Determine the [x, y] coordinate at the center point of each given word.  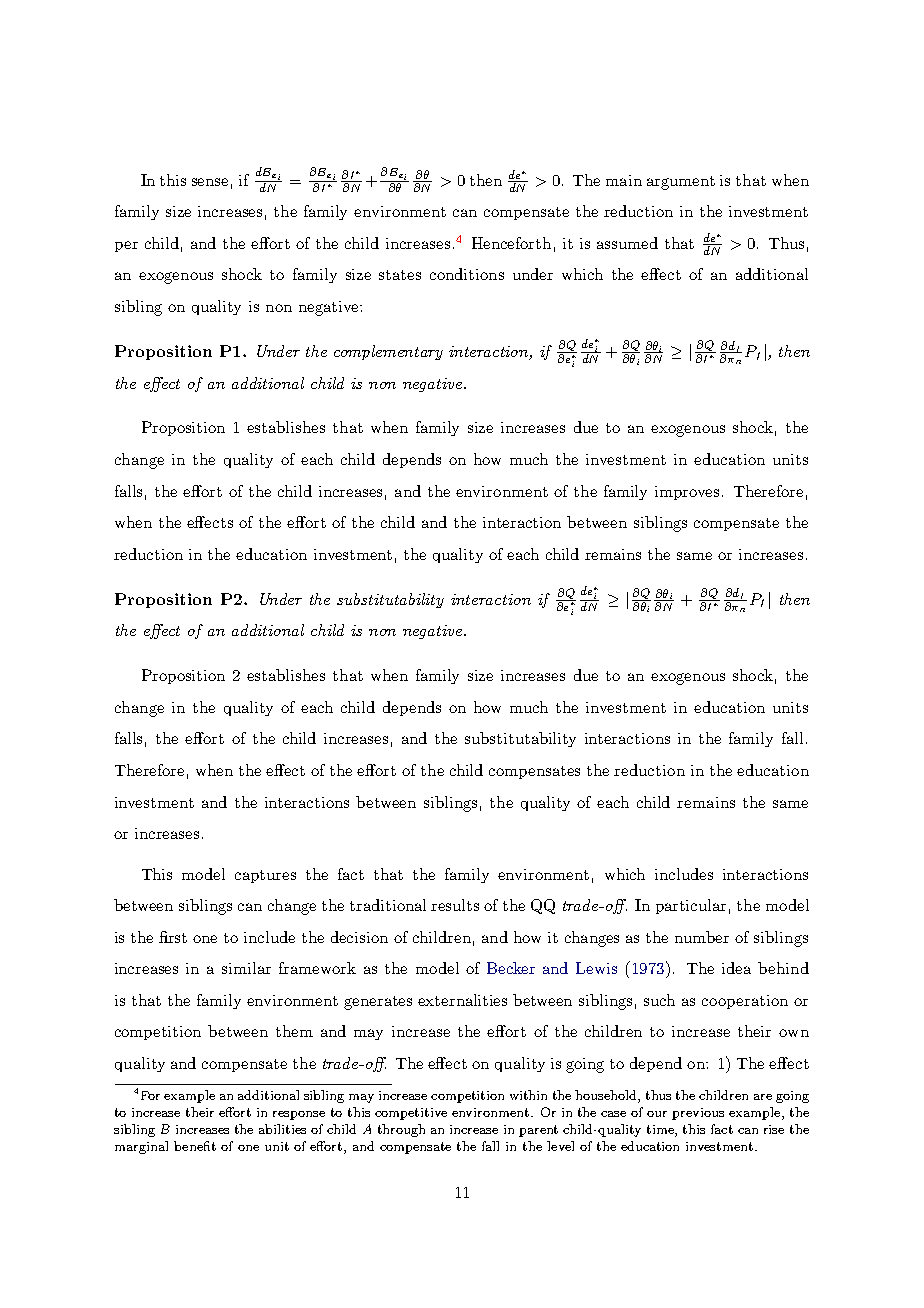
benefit [195, 1146]
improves [687, 493]
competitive [411, 1114]
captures [265, 876]
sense [210, 182]
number [702, 937]
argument [681, 183]
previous [698, 1114]
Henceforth [511, 243]
